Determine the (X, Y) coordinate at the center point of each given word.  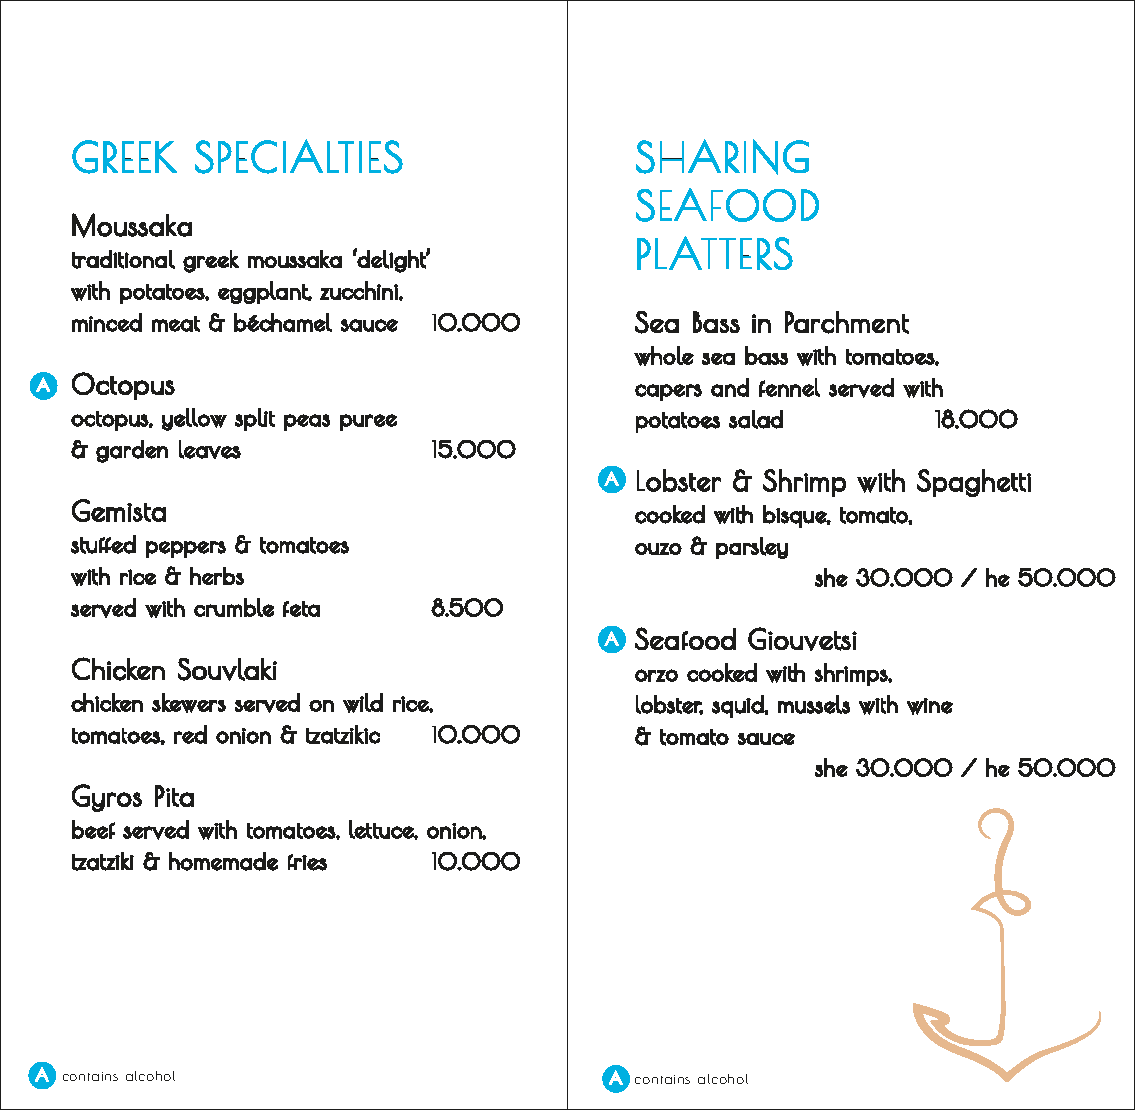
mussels (814, 704)
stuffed (103, 544)
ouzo (658, 549)
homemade (223, 861)
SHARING (722, 157)
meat (176, 324)
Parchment (847, 322)
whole (664, 356)
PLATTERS (715, 253)
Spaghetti (974, 483)
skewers (189, 703)
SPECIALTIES (299, 156)
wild (363, 703)
